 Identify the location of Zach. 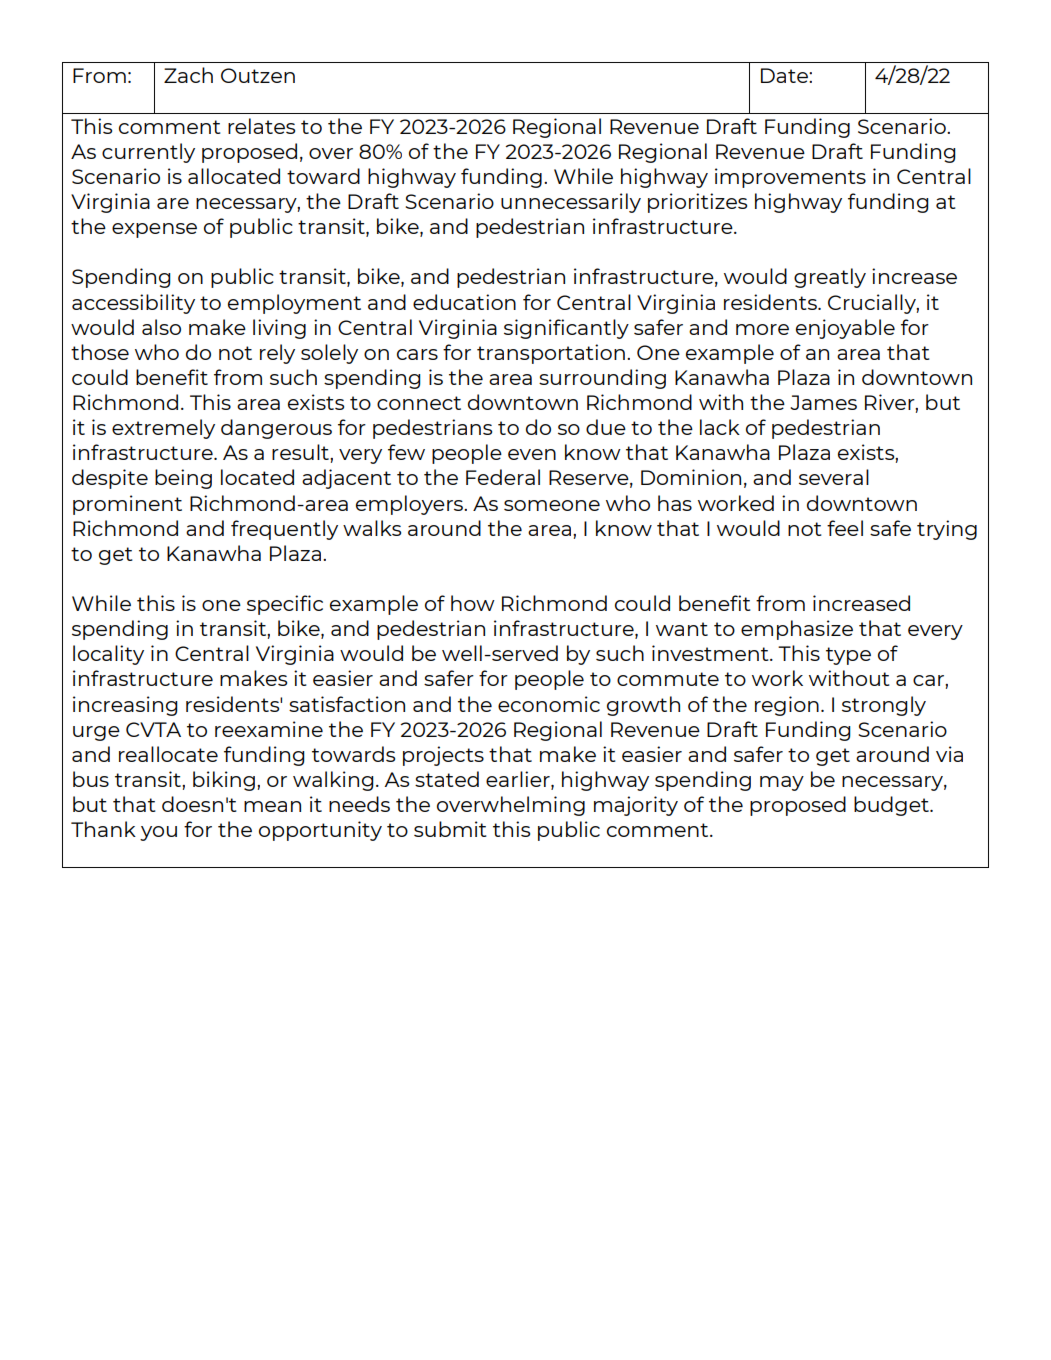
(188, 75).
